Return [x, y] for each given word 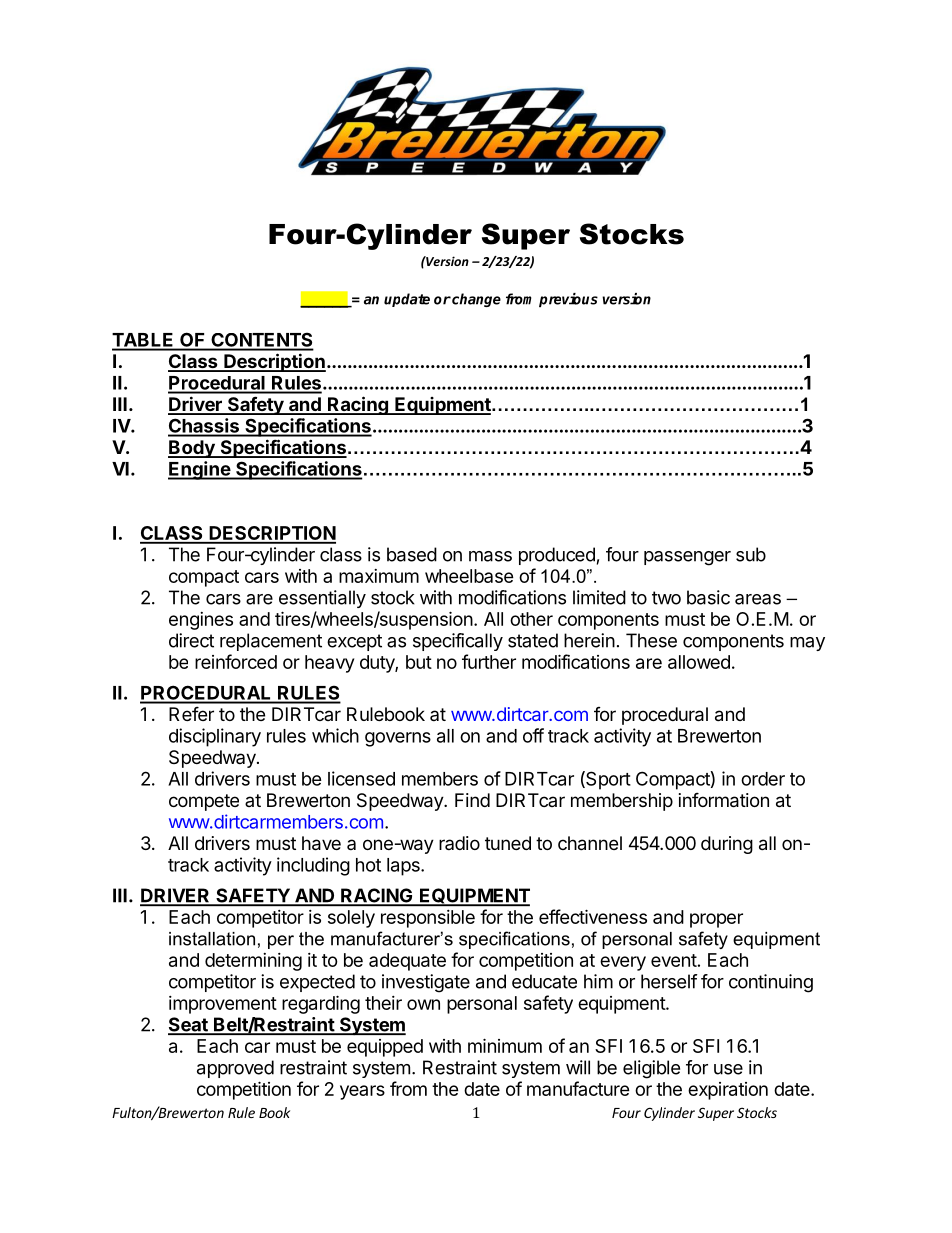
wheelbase [469, 576]
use [728, 1069]
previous [568, 300]
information [724, 800]
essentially [322, 599]
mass [490, 556]
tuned [508, 843]
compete [204, 802]
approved [235, 1069]
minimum [505, 1045]
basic [708, 597]
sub [751, 554]
